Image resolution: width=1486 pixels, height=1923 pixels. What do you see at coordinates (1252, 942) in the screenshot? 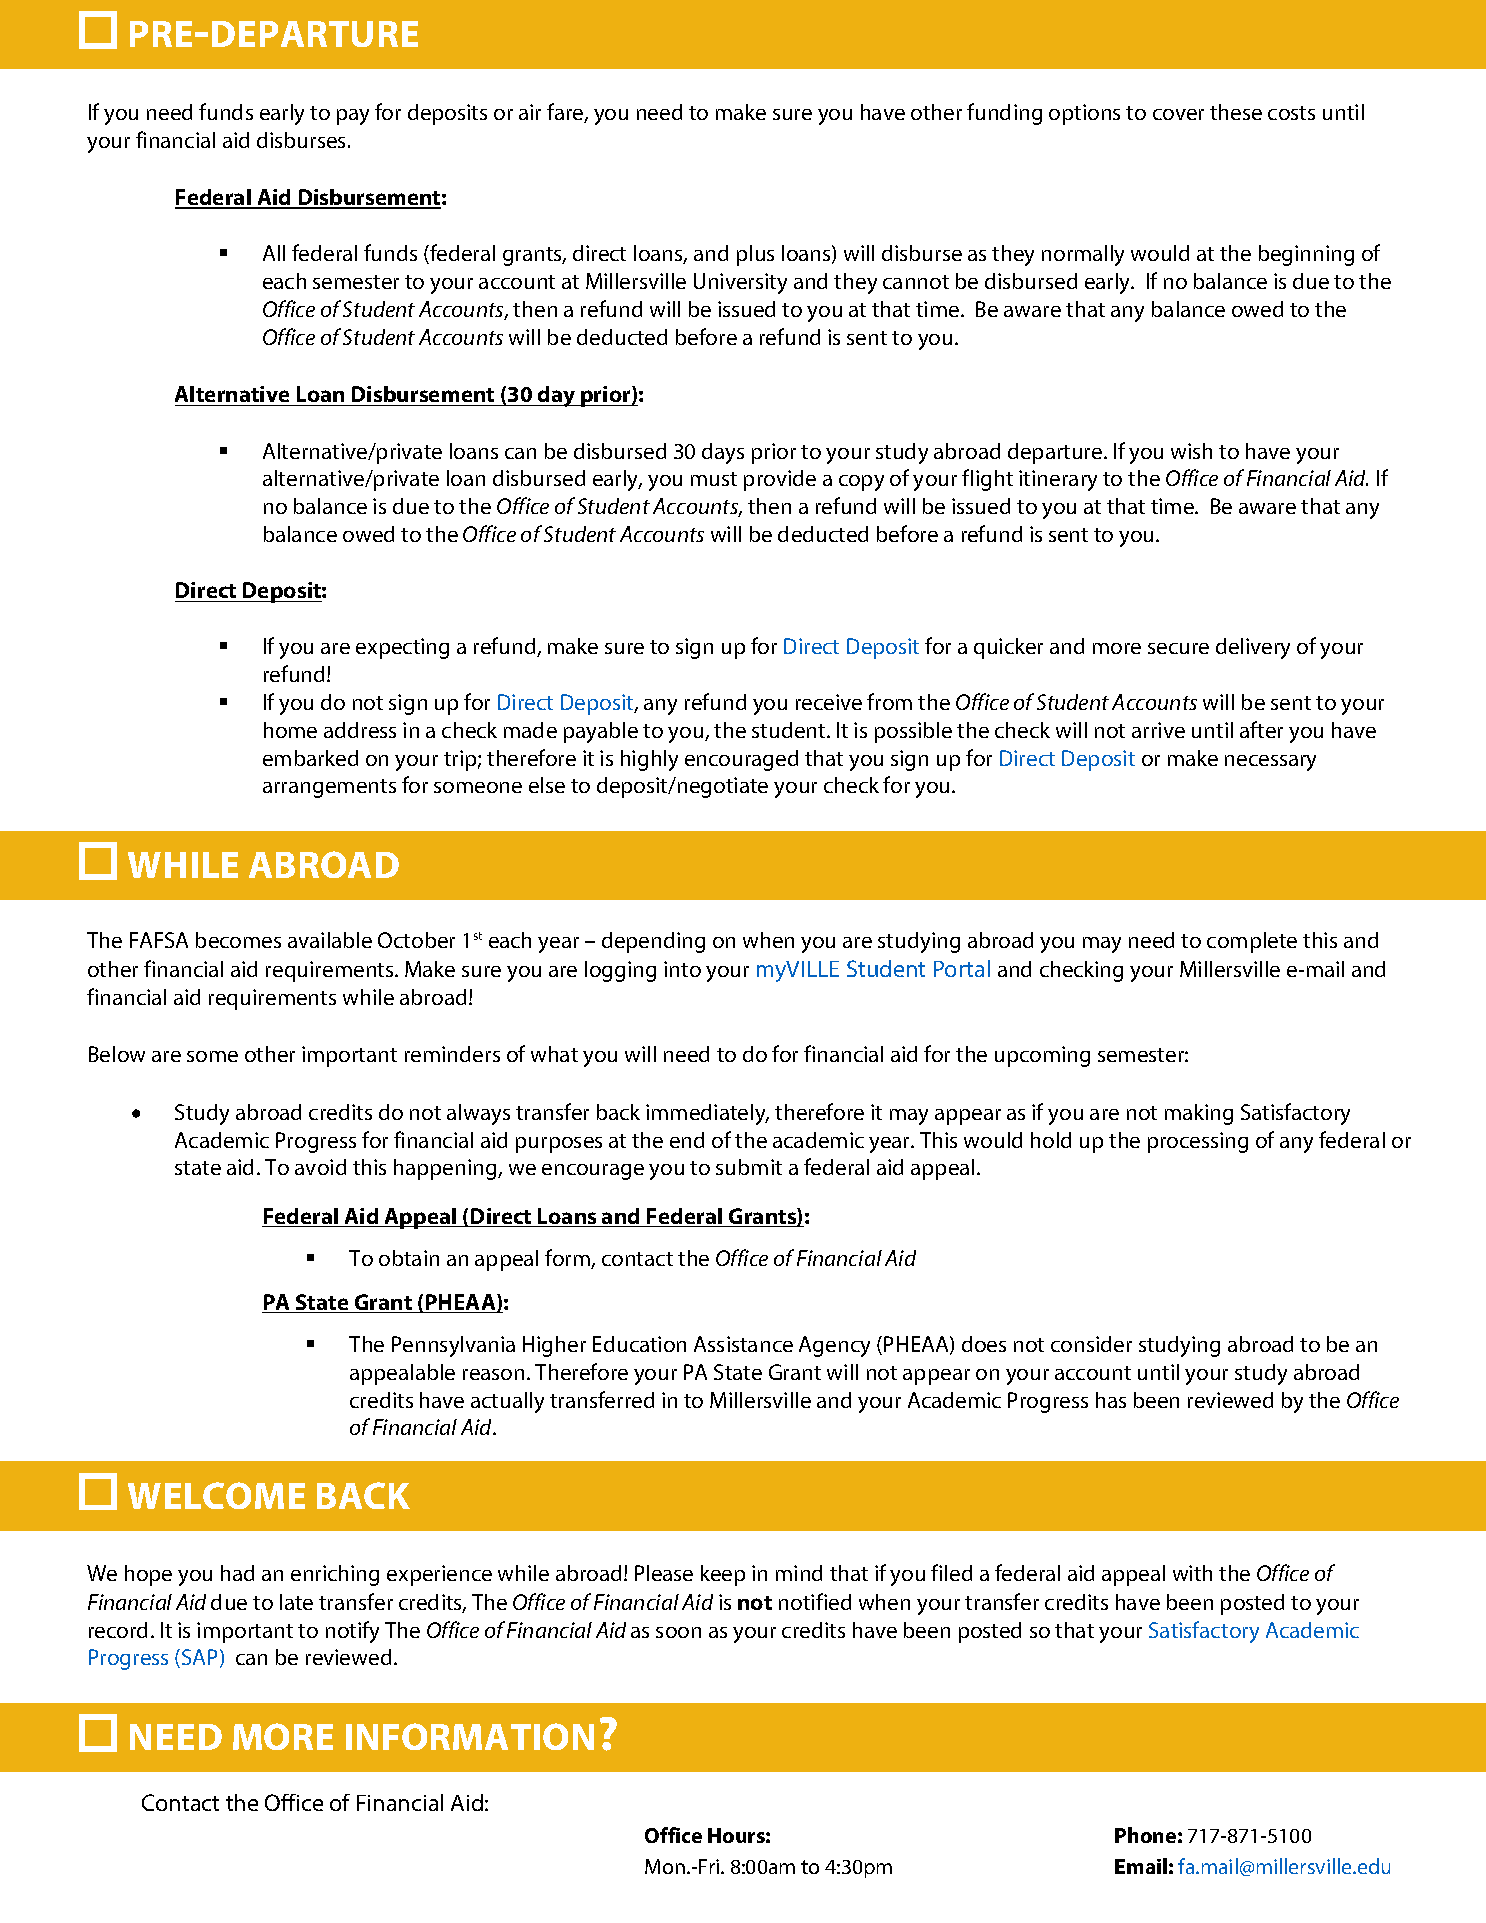
I see `complete` at bounding box center [1252, 942].
